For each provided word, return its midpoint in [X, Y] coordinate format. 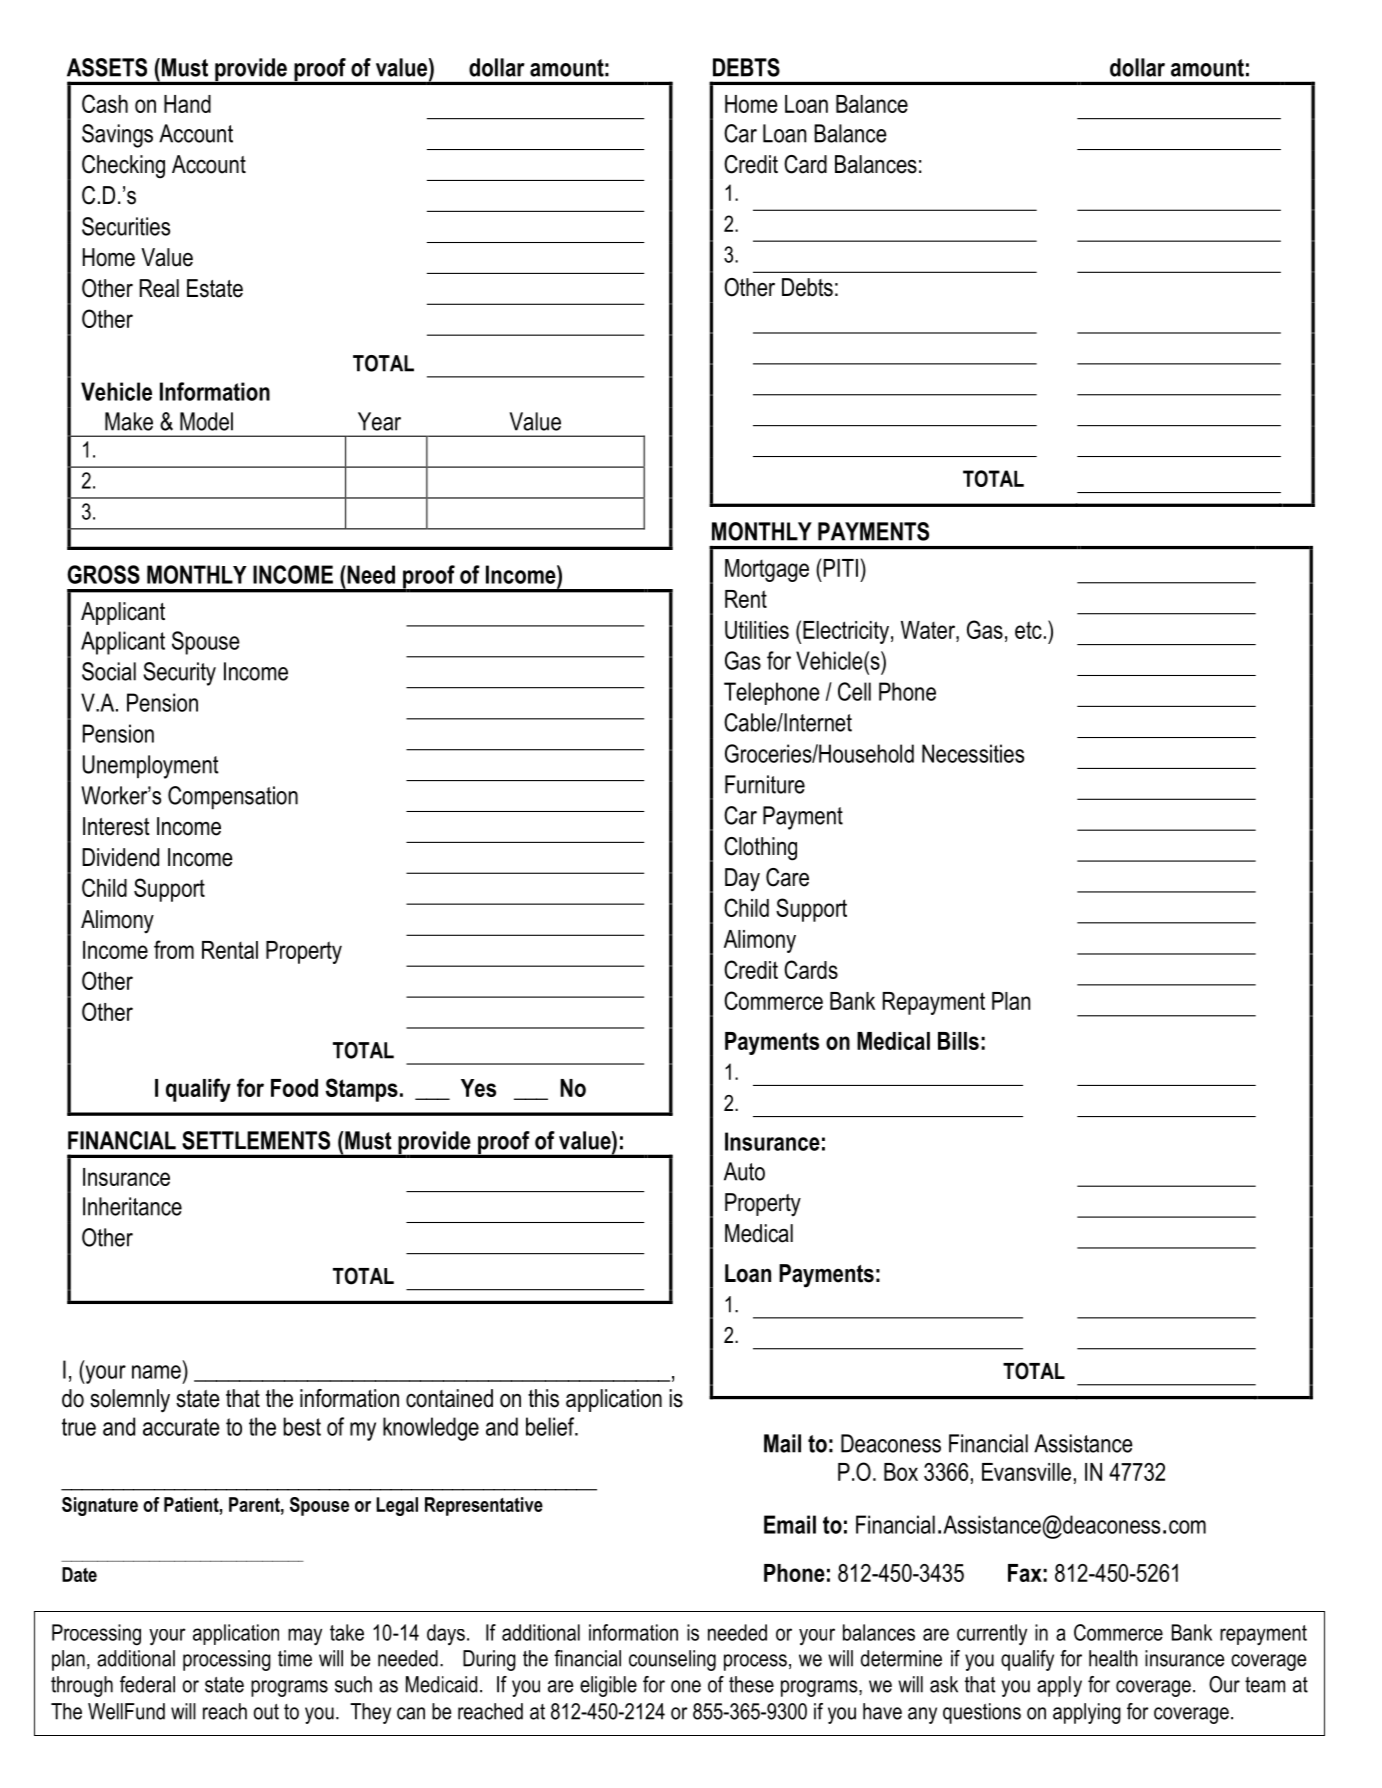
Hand [187, 104]
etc [1028, 630]
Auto [744, 1171]
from [174, 949]
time [295, 1658]
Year [379, 421]
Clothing [760, 849]
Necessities [973, 753]
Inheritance [132, 1206]
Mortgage [767, 570]
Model [206, 421]
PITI [841, 568]
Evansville [1026, 1472]
